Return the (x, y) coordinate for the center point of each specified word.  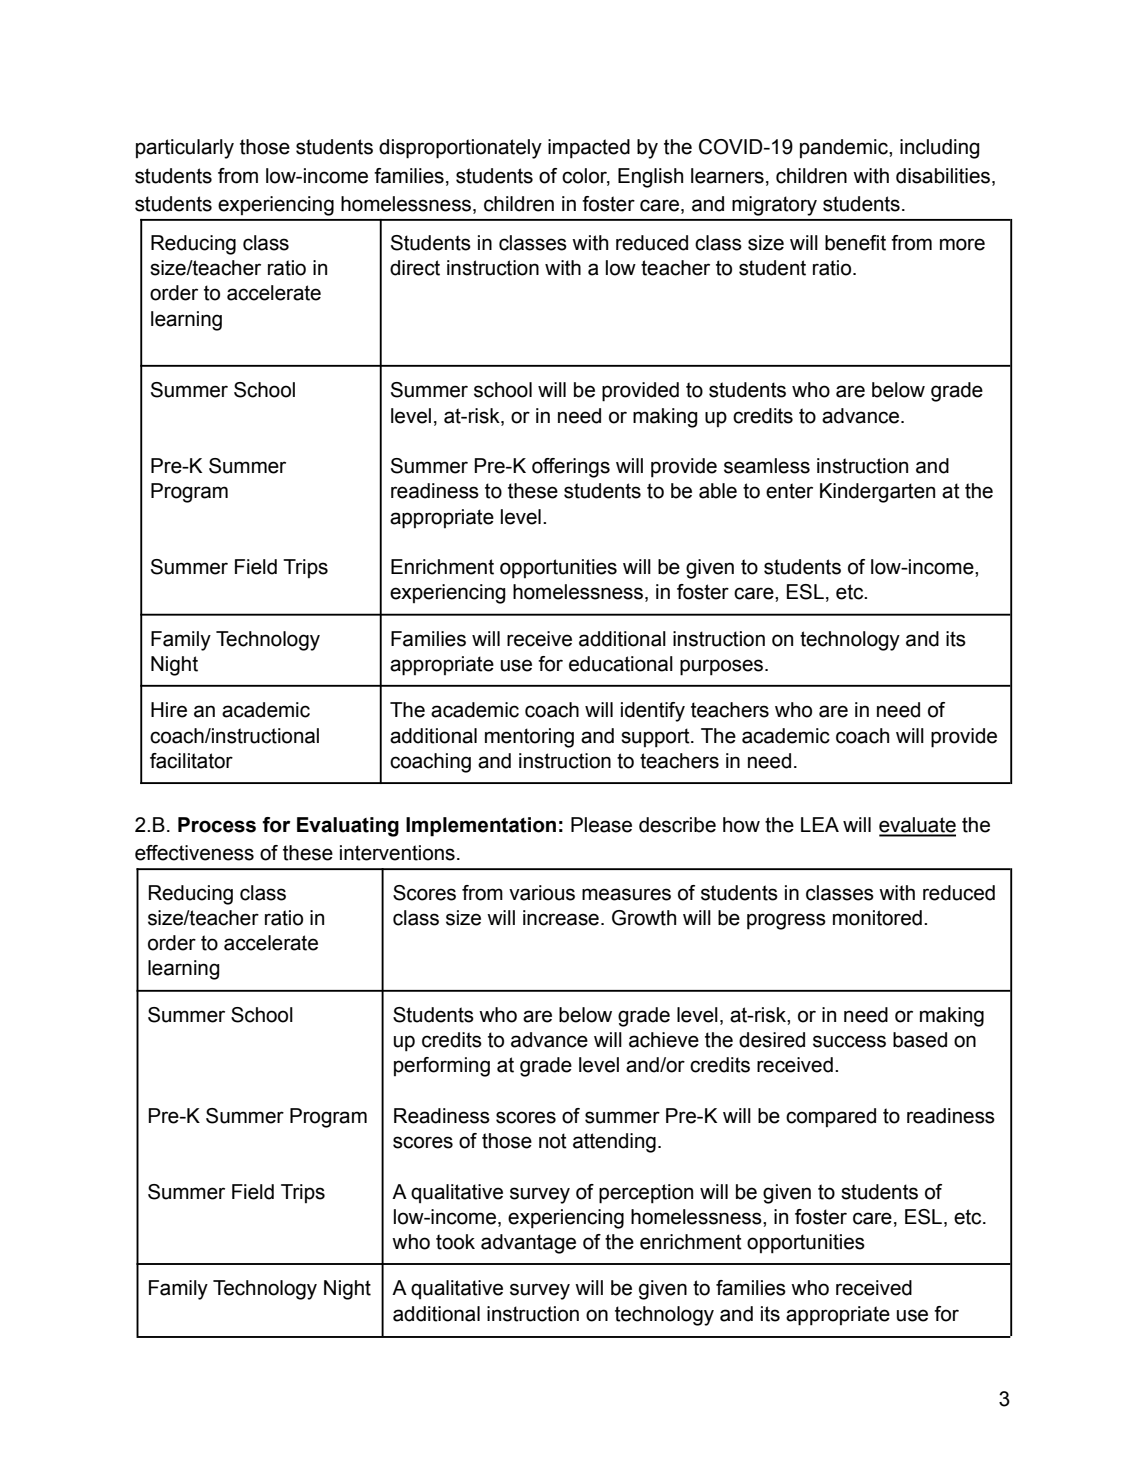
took (455, 1242)
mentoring (529, 738)
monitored (877, 918)
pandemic (845, 148)
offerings (571, 468)
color (586, 176)
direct (415, 268)
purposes (723, 667)
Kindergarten (877, 493)
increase (561, 918)
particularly (185, 149)
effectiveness (194, 853)
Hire (169, 710)
